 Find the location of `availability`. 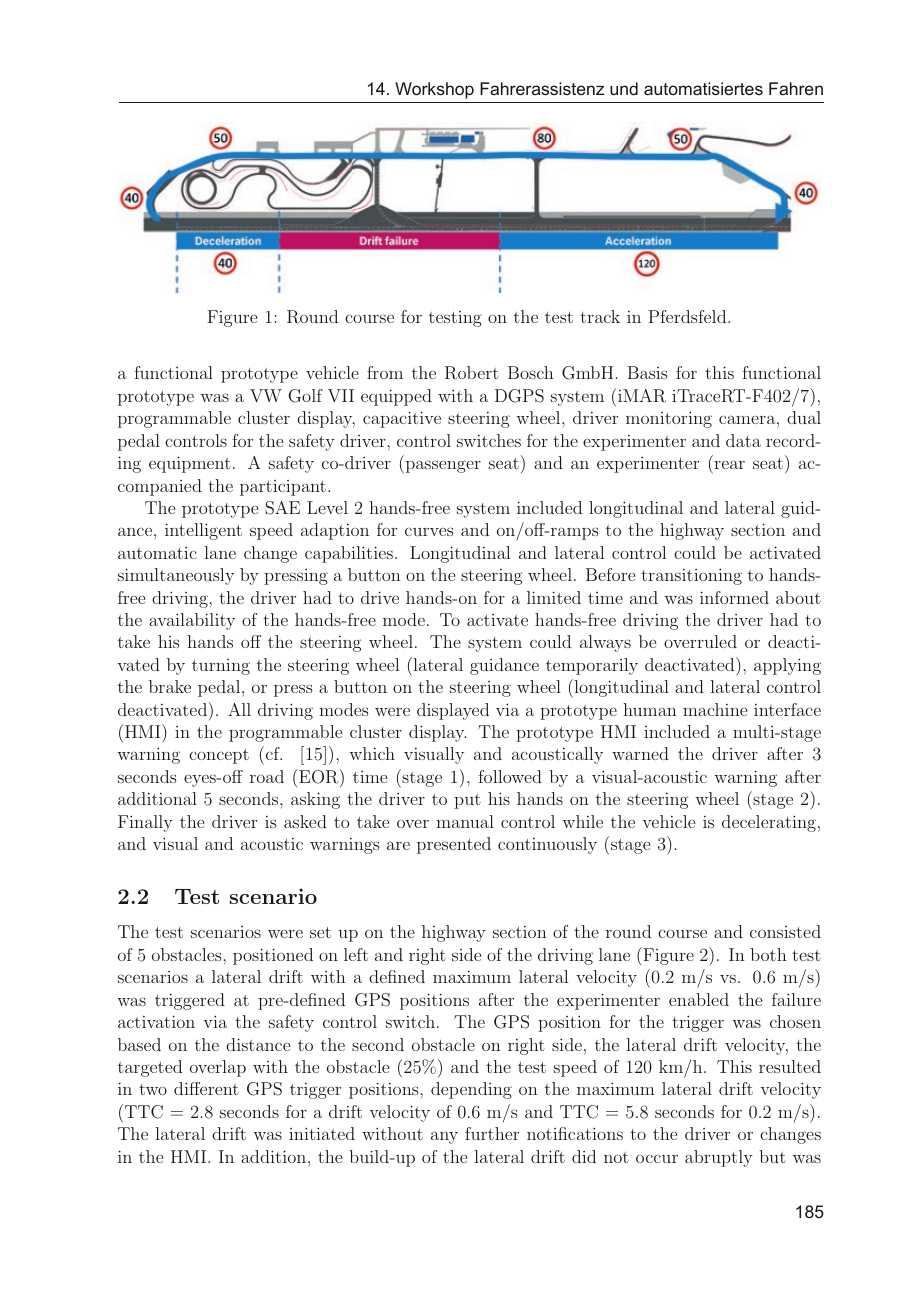

availability is located at coordinates (192, 621).
